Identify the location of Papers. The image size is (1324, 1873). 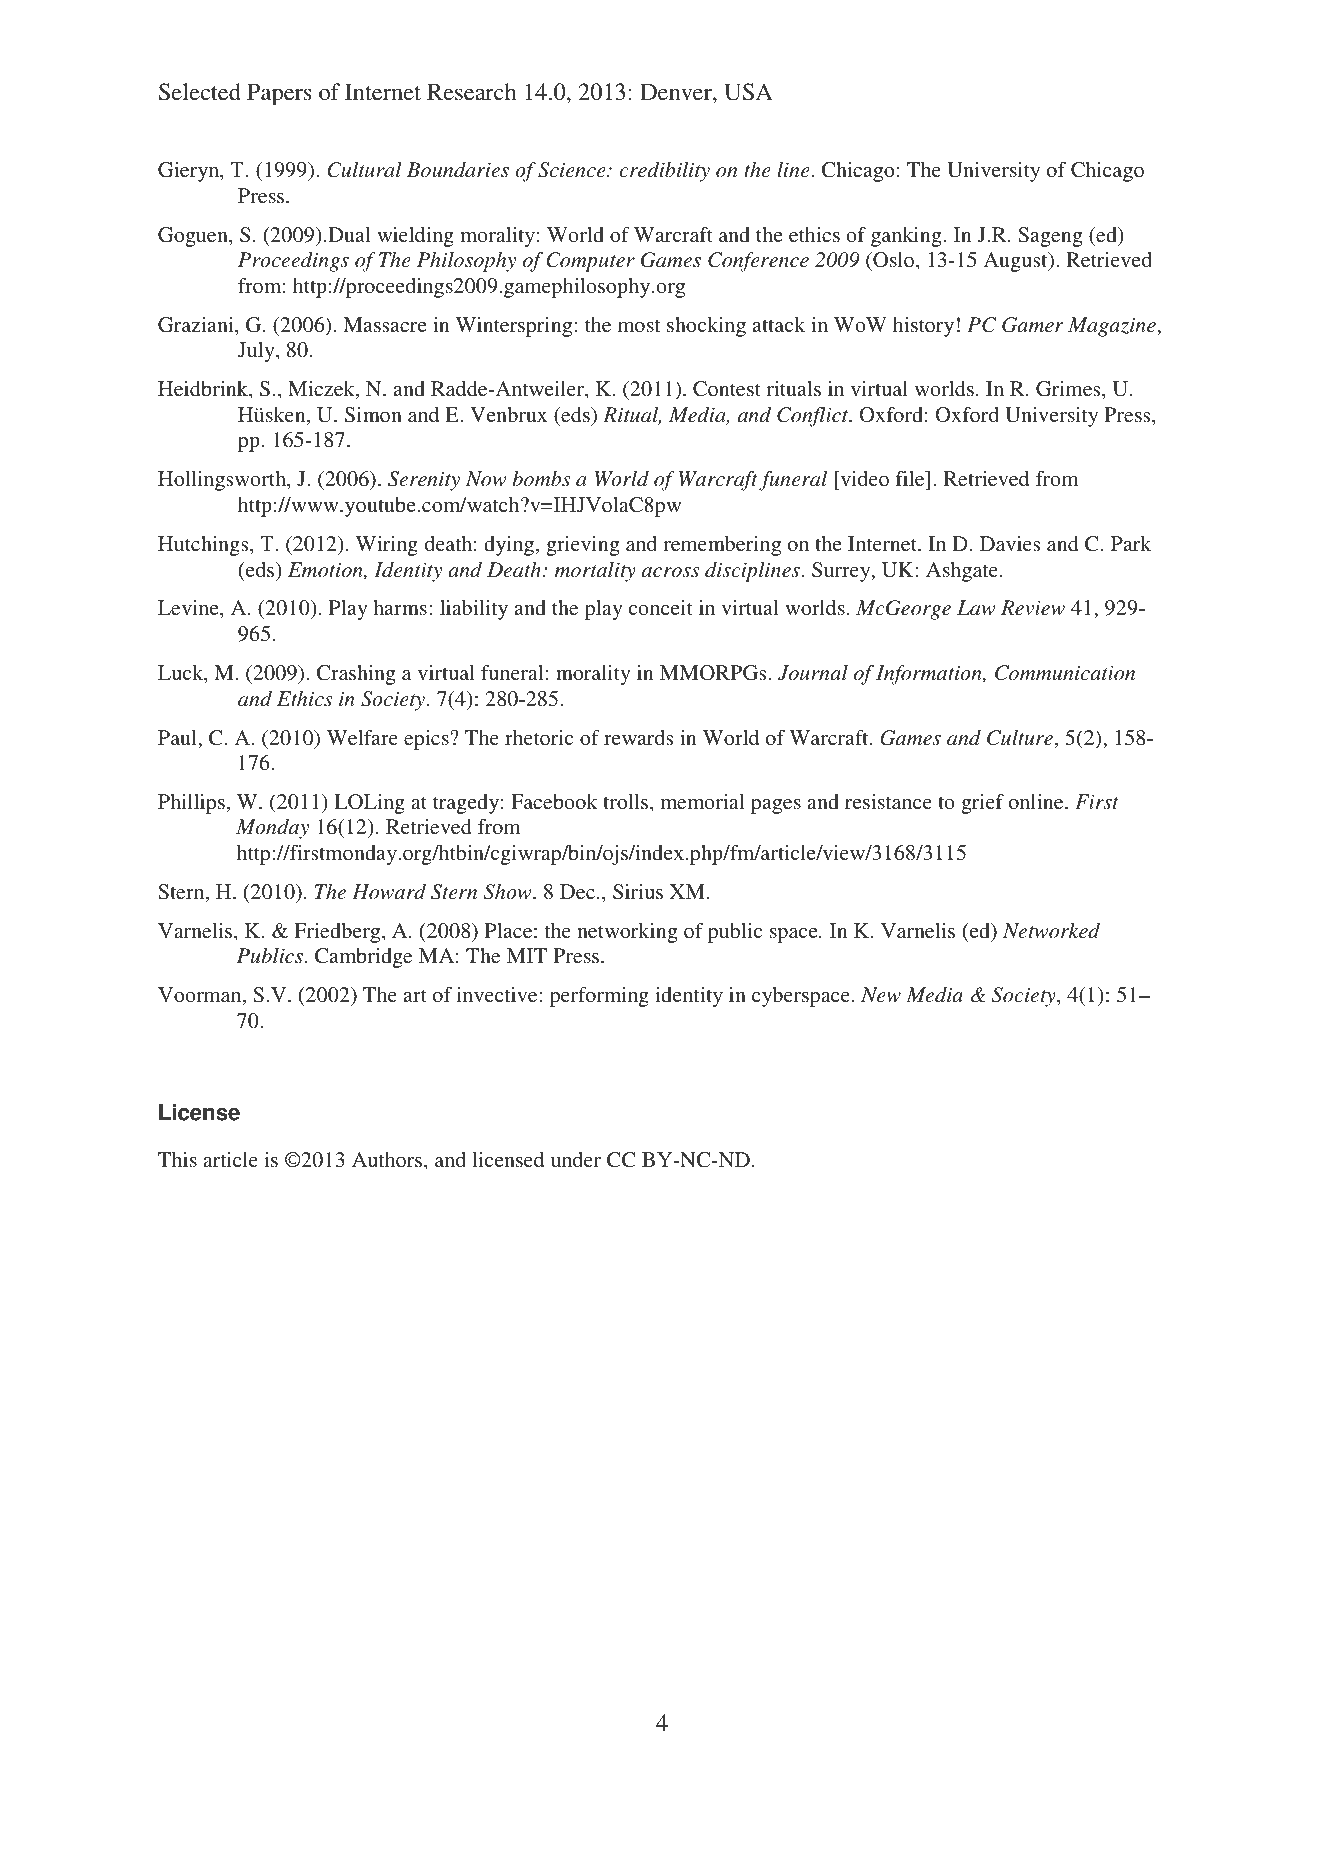
(279, 94).
